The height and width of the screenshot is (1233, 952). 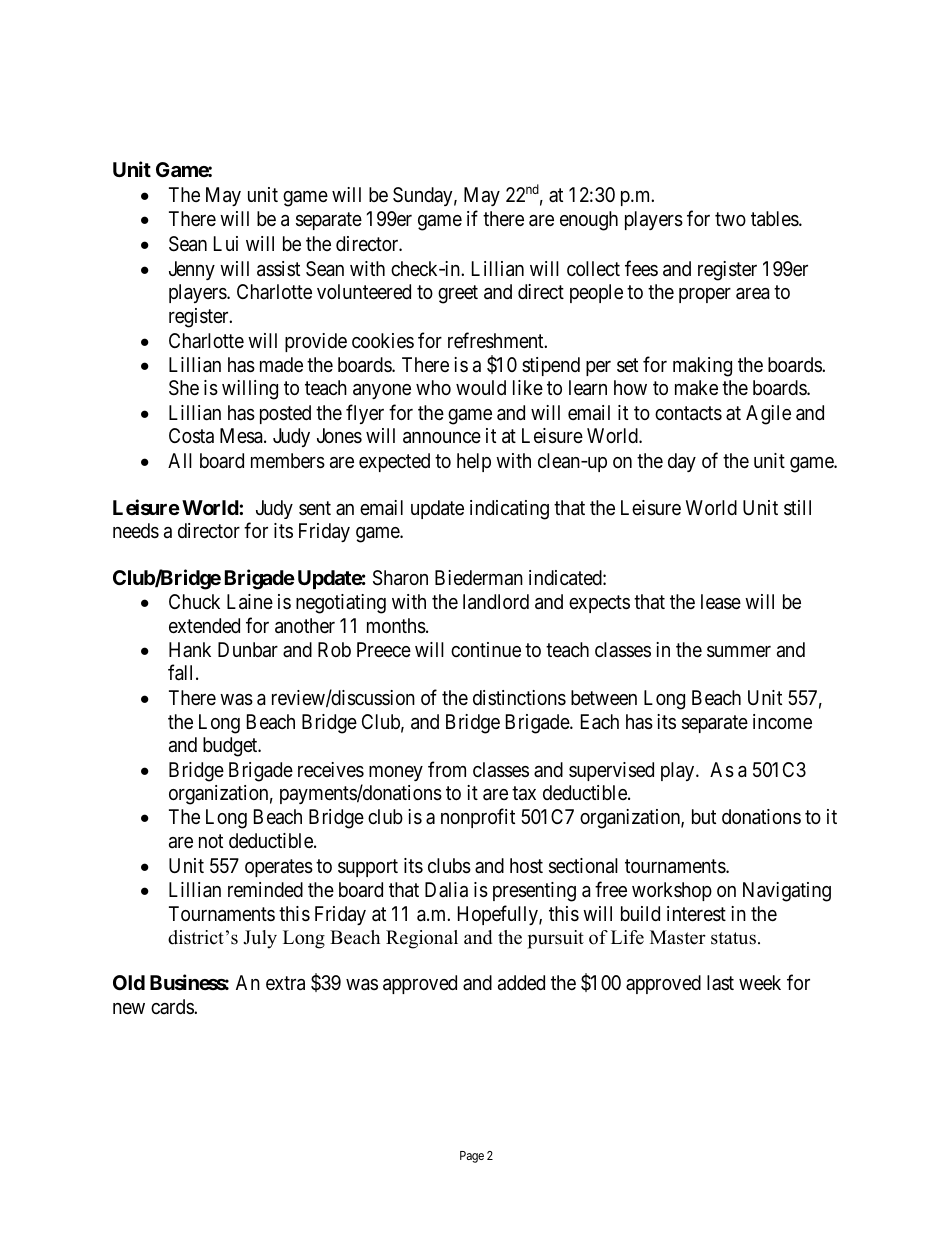 What do you see at coordinates (194, 601) in the screenshot?
I see `Chuck` at bounding box center [194, 601].
